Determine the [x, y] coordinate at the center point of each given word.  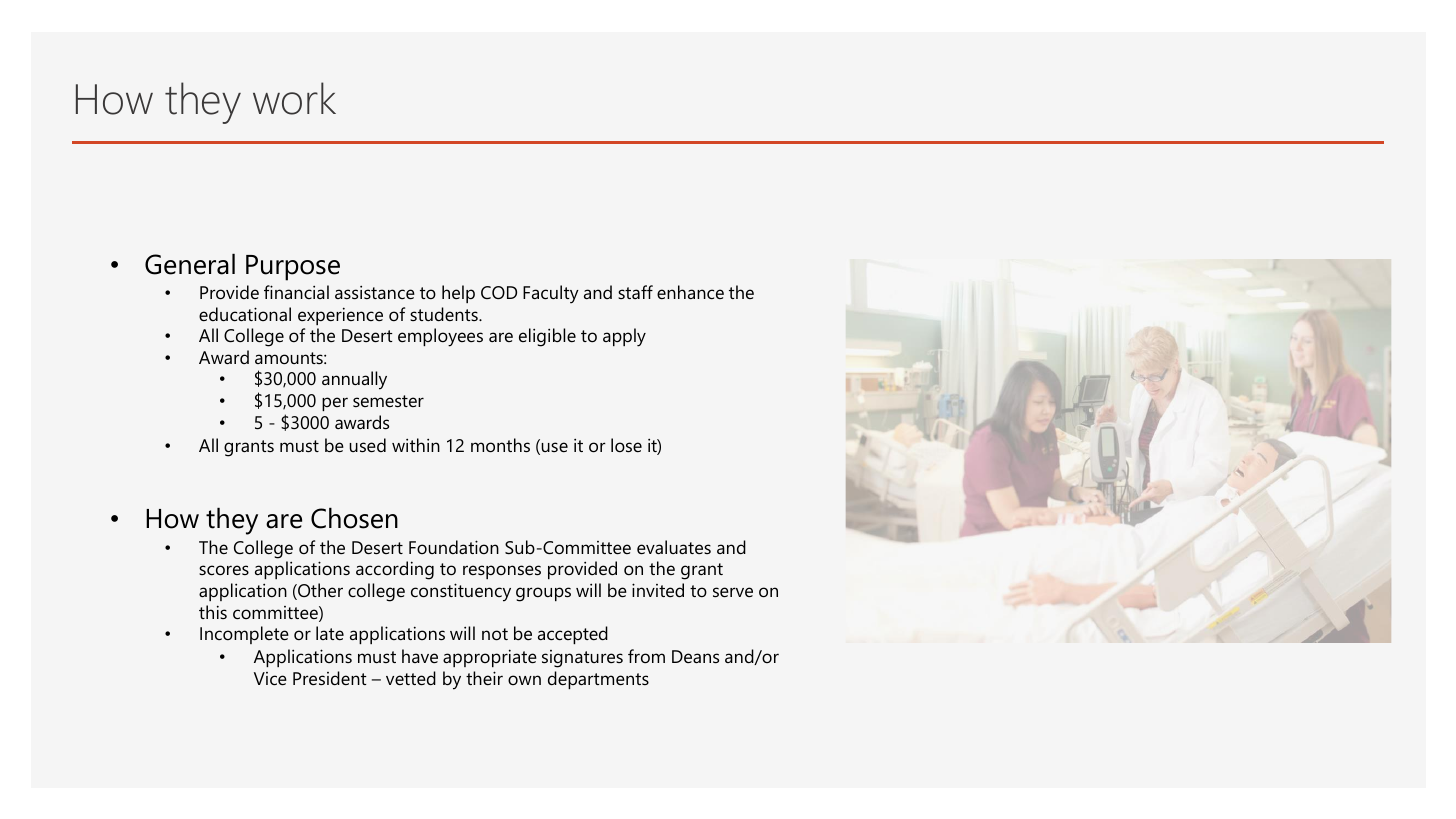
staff [635, 292]
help [458, 294]
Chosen [354, 518]
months [500, 445]
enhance [690, 292]
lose [626, 445]
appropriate [490, 658]
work [294, 98]
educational [245, 314]
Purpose [293, 268]
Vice [270, 678]
